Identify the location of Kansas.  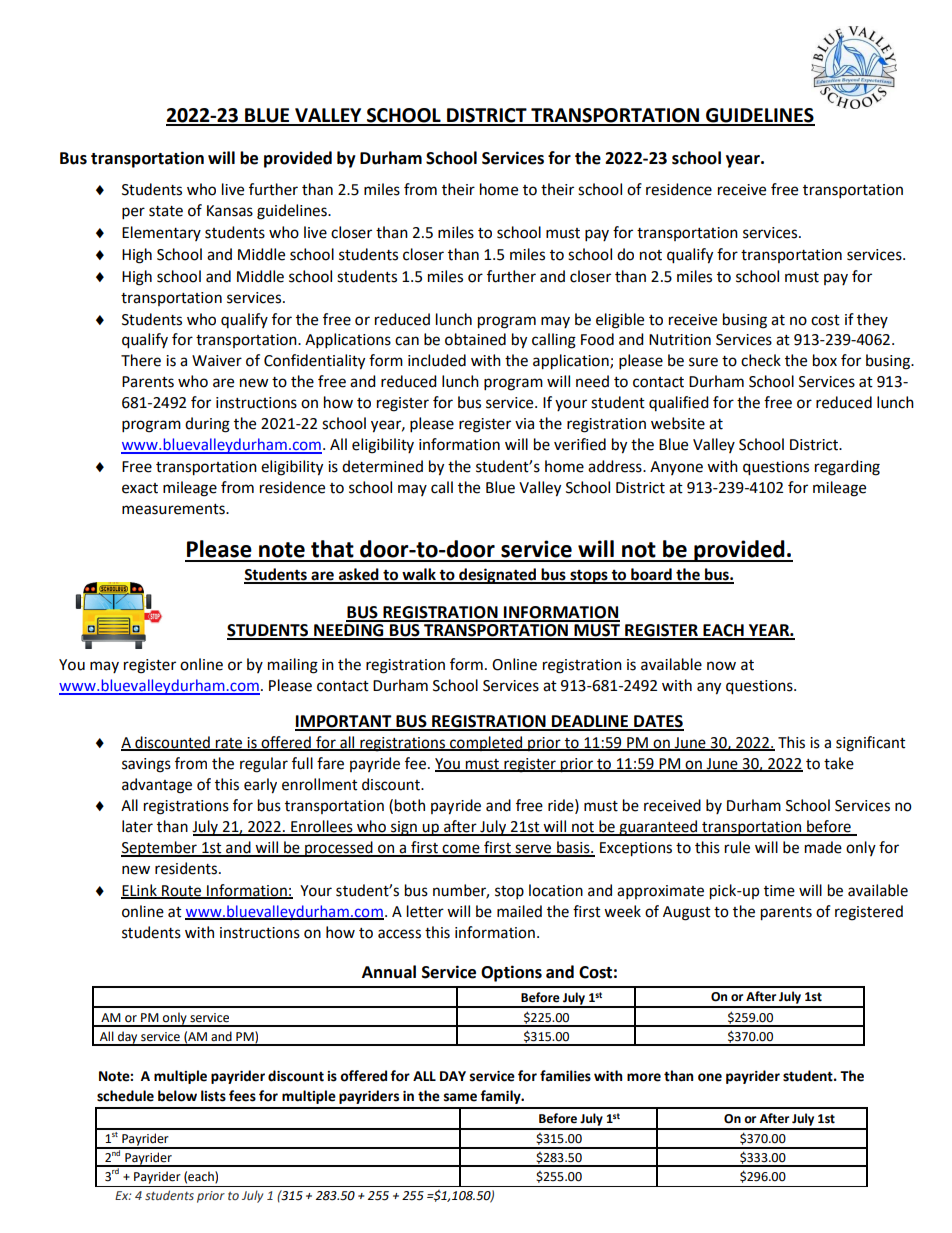
(230, 211).
